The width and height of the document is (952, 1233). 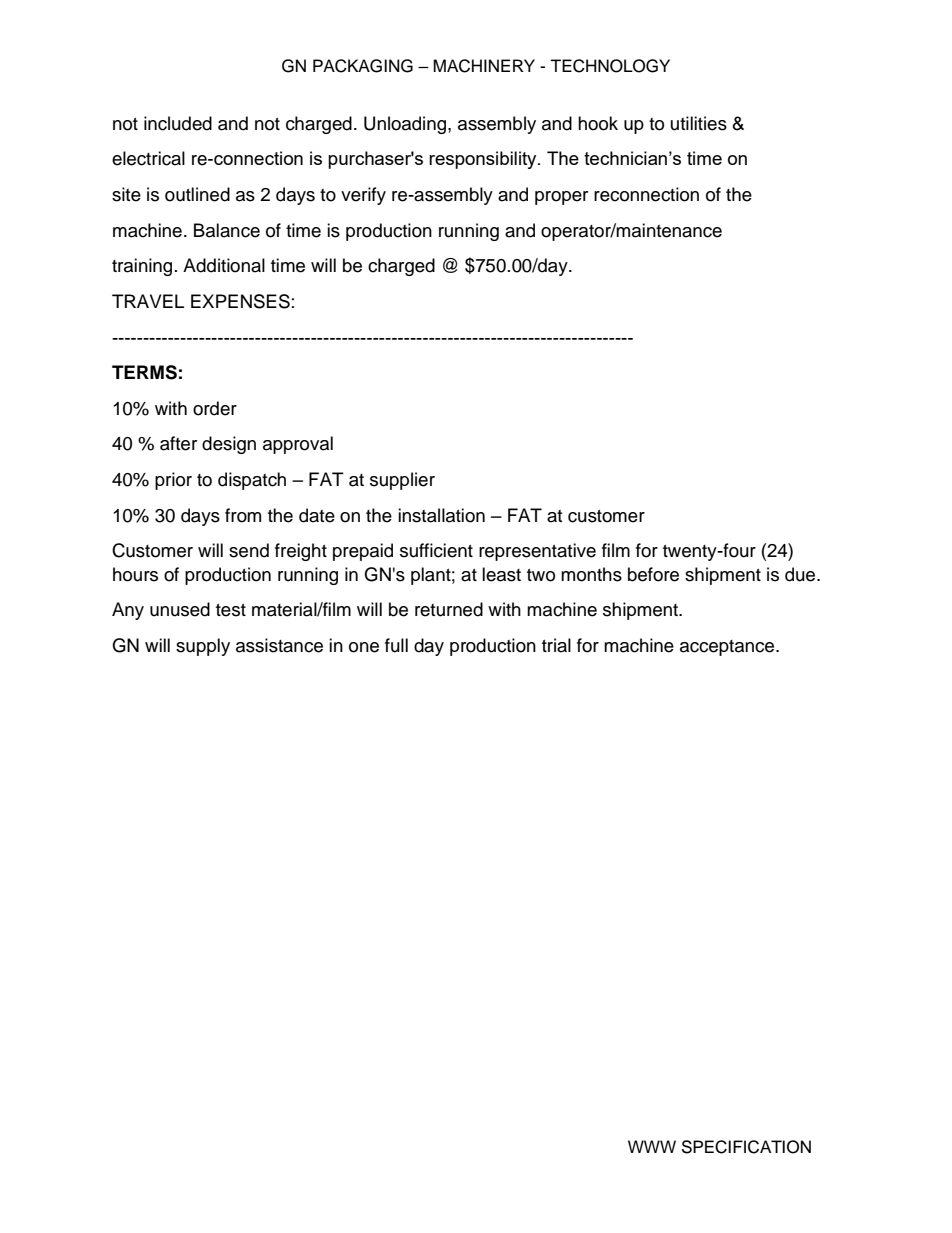 What do you see at coordinates (652, 1146) in the document?
I see `WWW` at bounding box center [652, 1146].
